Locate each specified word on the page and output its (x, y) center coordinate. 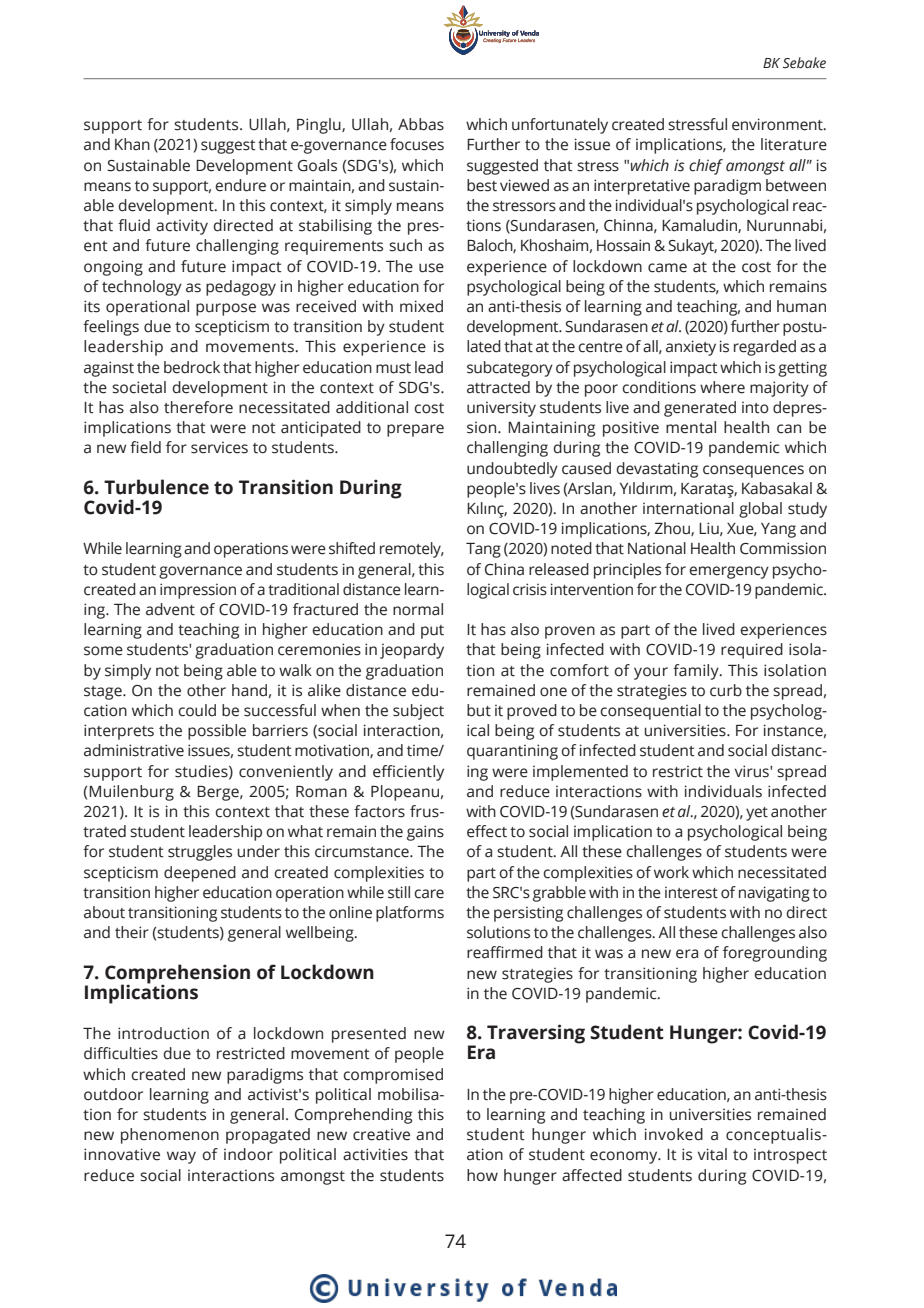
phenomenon (170, 1136)
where (722, 387)
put (432, 632)
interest (691, 893)
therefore (198, 407)
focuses (417, 144)
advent (170, 609)
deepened (200, 874)
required (752, 651)
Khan (132, 144)
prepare (415, 430)
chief (706, 167)
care (429, 894)
